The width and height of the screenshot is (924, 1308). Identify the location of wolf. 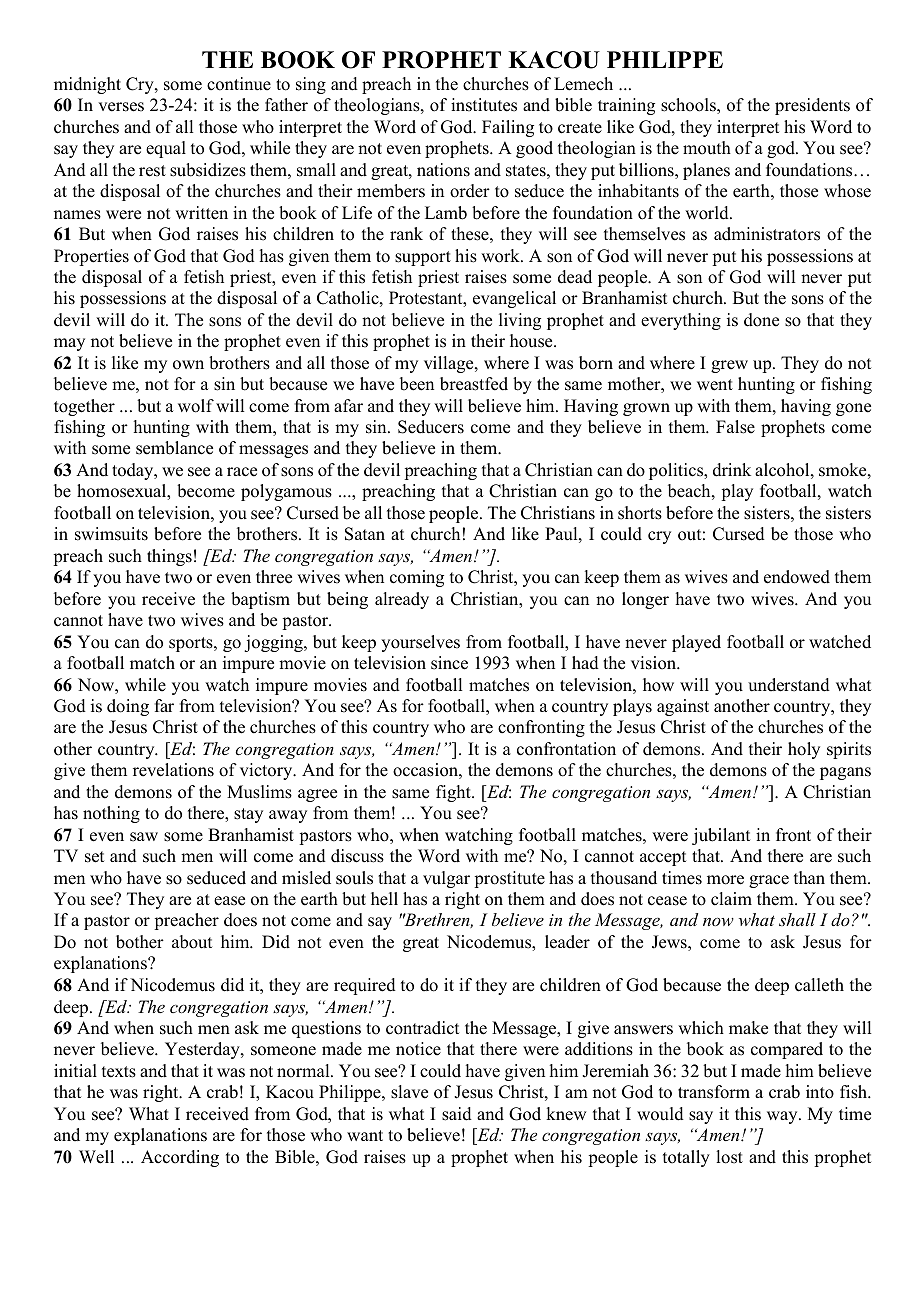
(196, 406).
